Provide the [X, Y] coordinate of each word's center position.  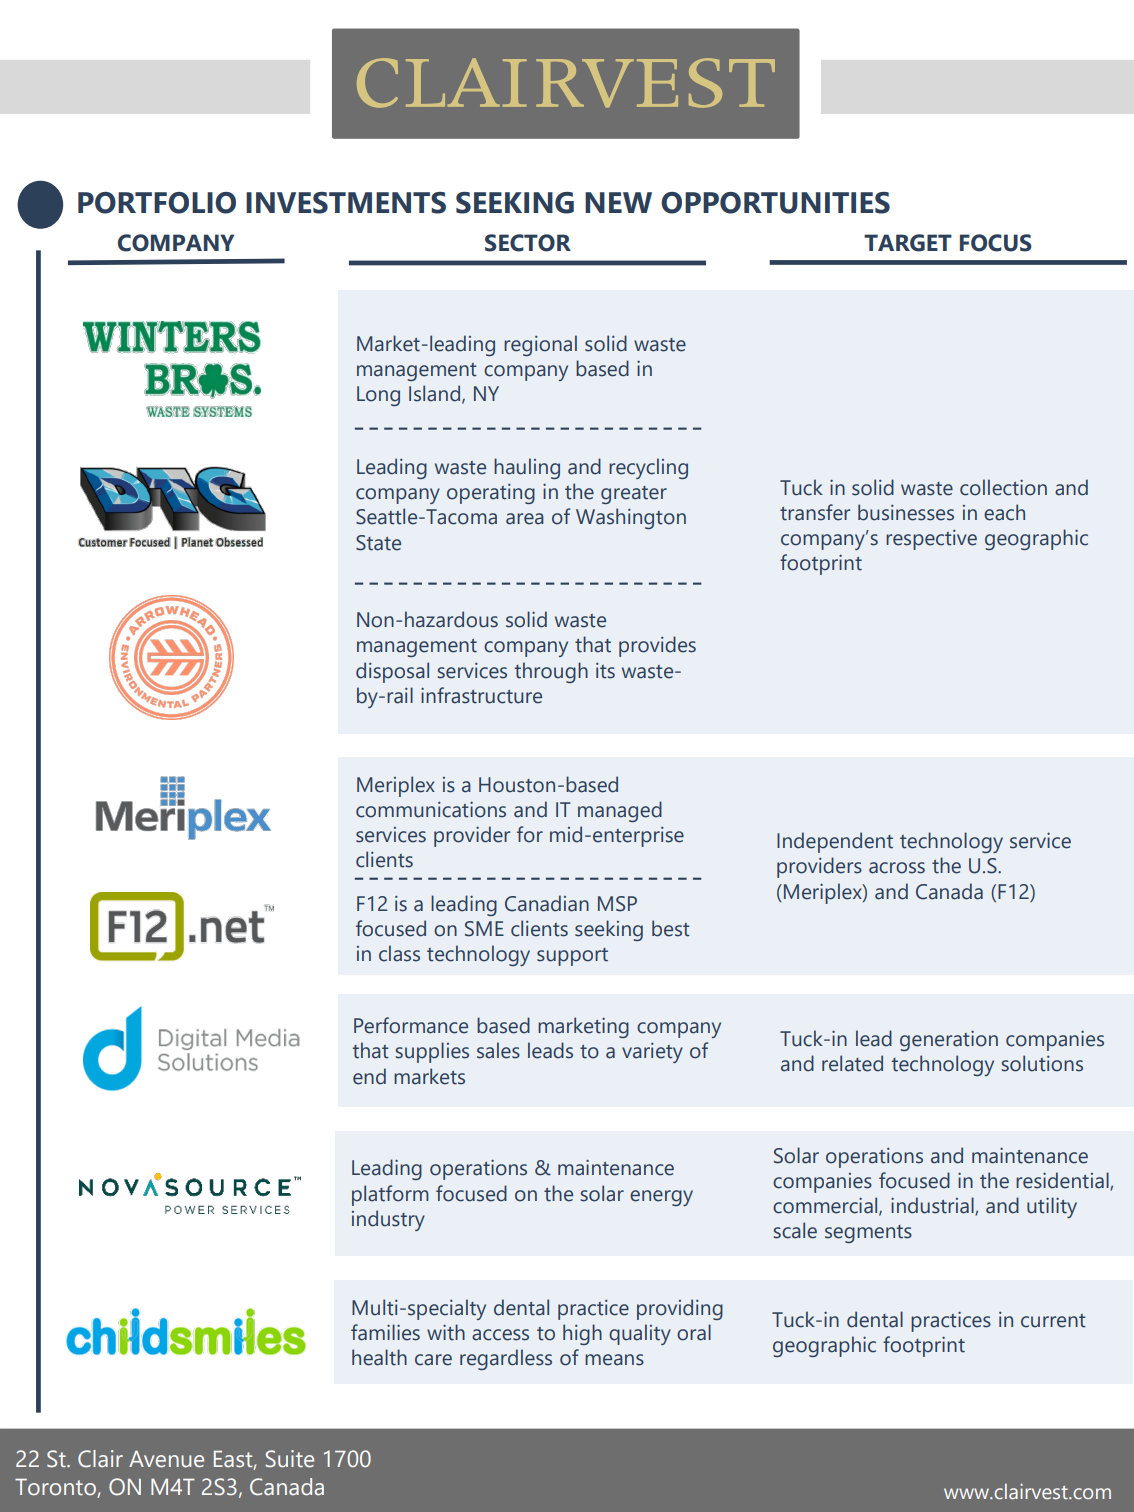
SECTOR [528, 243]
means [614, 1360]
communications [431, 809]
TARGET [908, 243]
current [1053, 1321]
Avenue [166, 1459]
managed [620, 811]
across [897, 868]
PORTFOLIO [157, 203]
